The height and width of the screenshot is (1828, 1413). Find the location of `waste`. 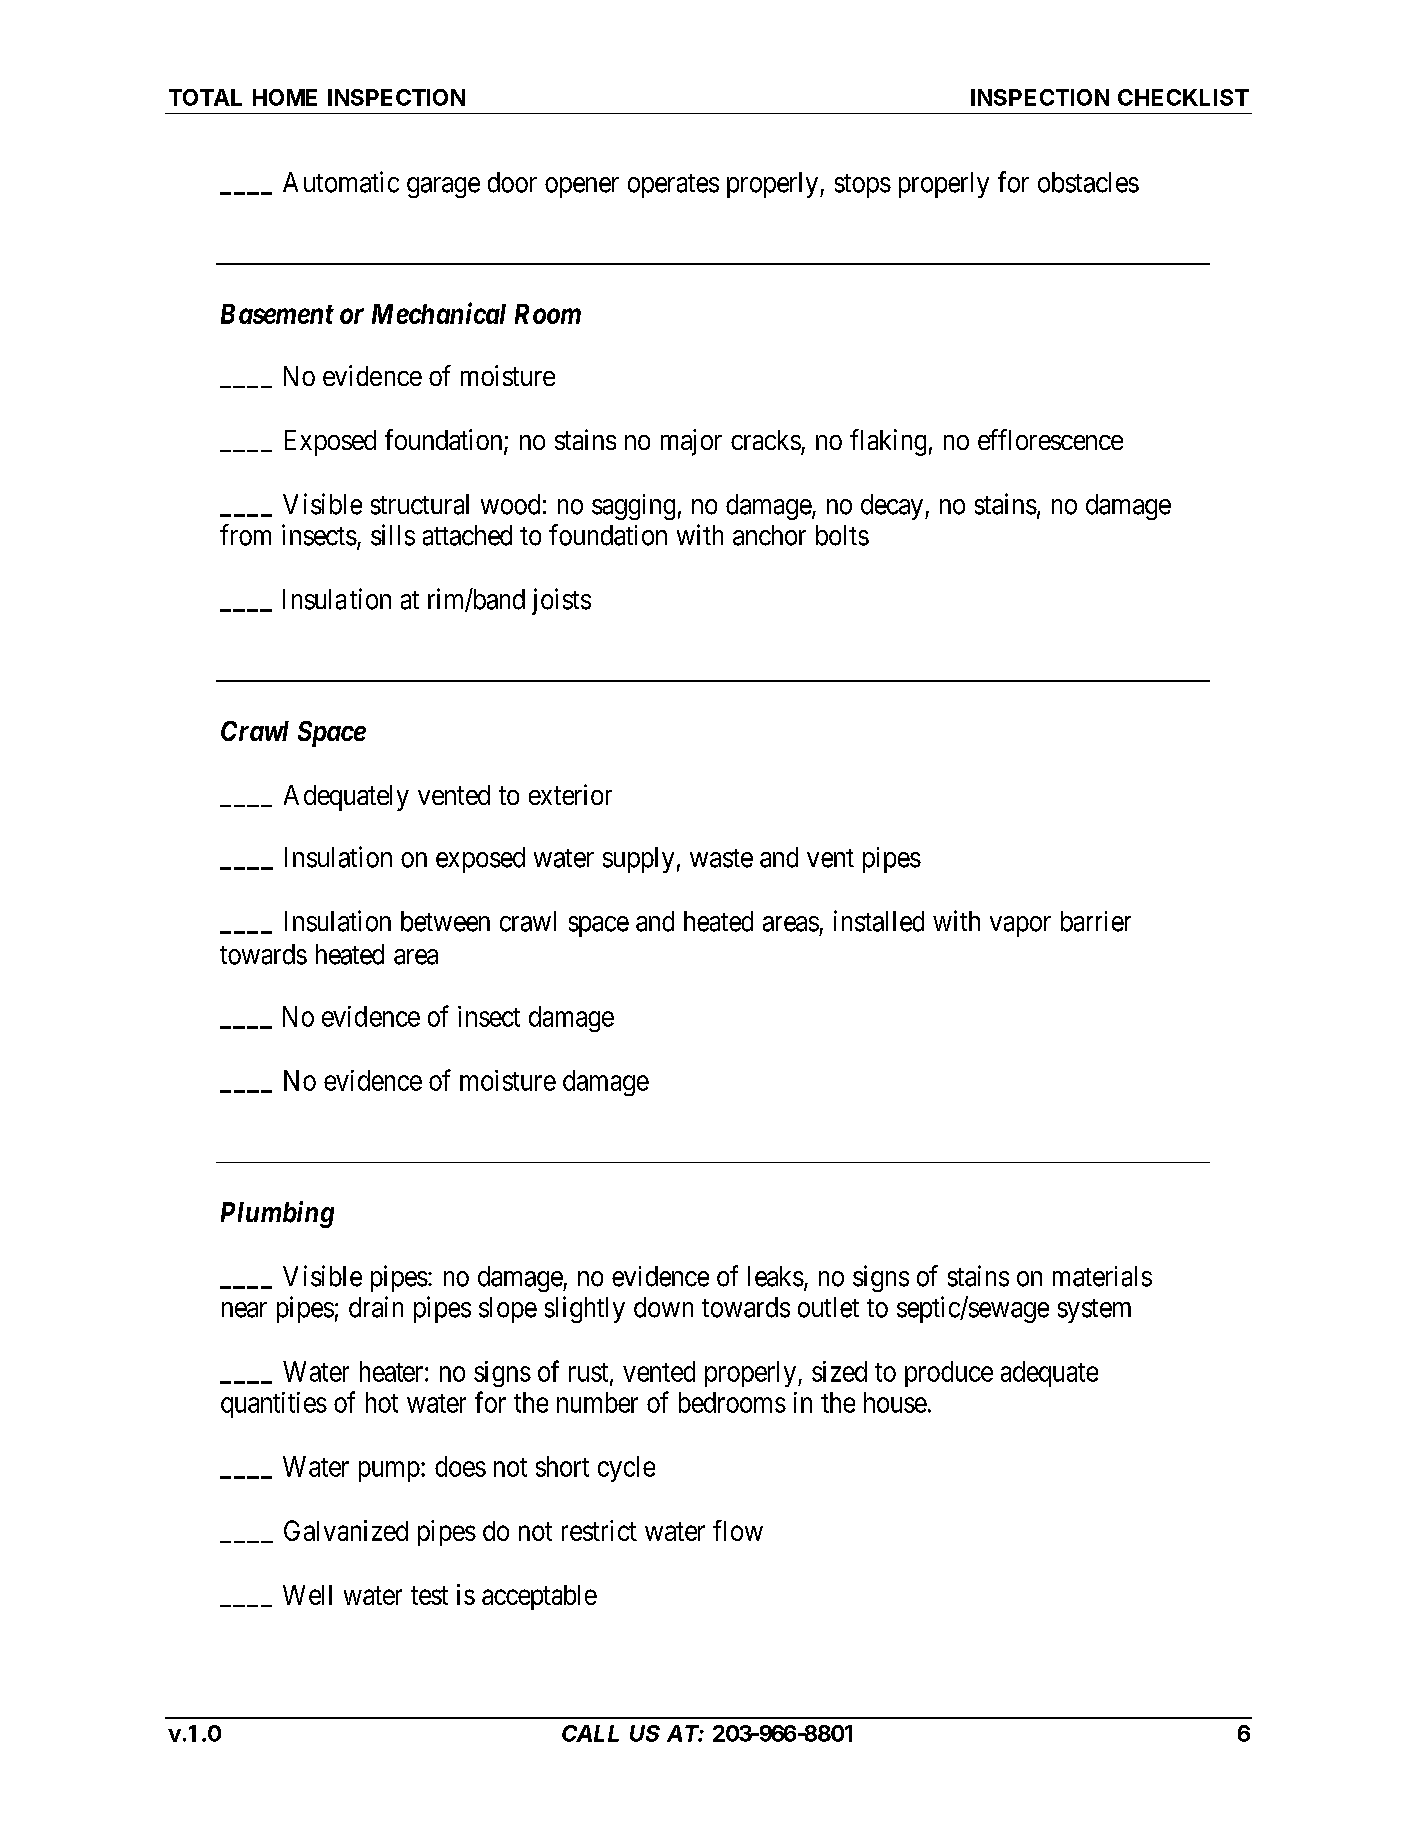

waste is located at coordinates (721, 858).
